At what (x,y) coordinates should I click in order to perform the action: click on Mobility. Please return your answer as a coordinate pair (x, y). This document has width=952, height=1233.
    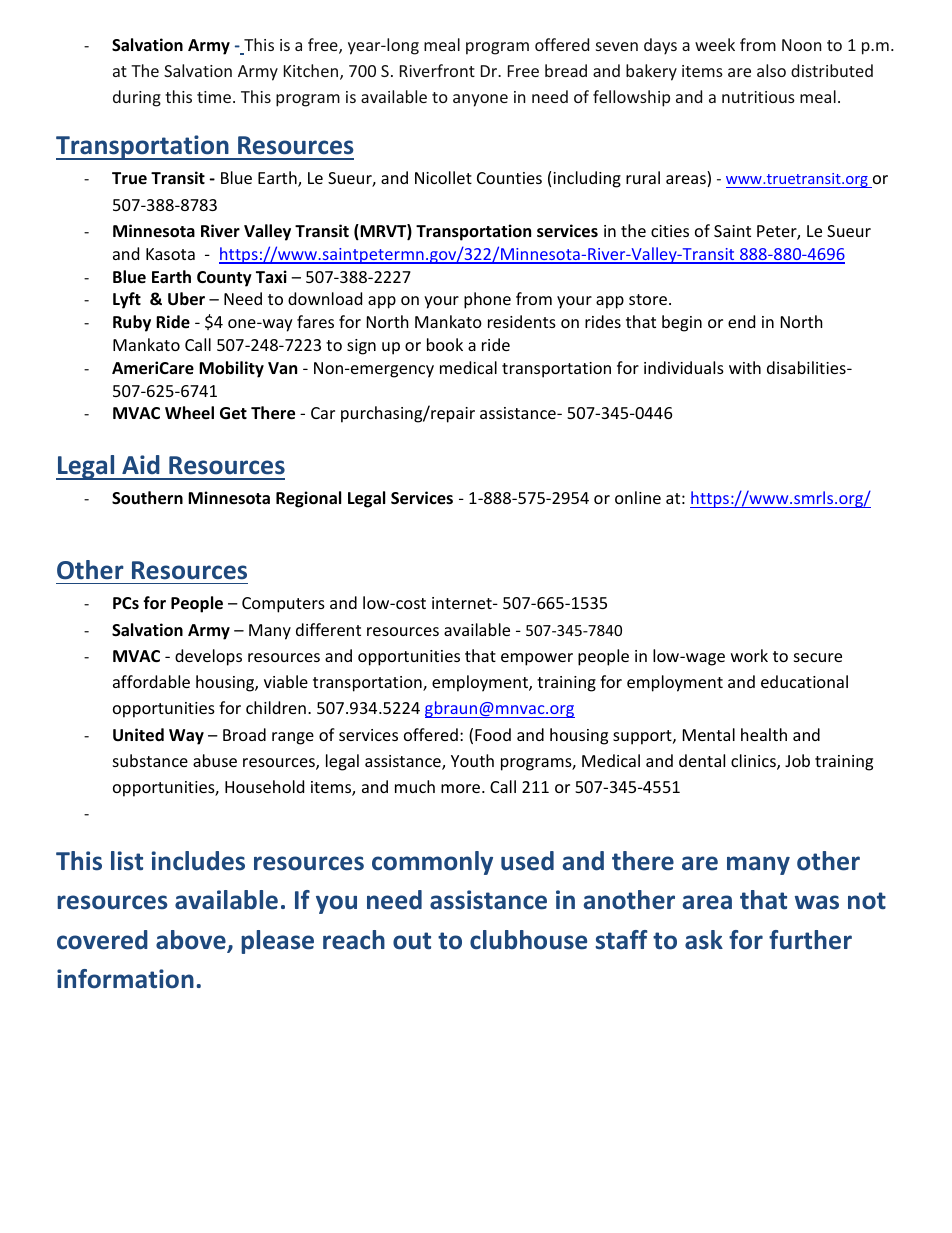
    Looking at the image, I should click on (231, 369).
